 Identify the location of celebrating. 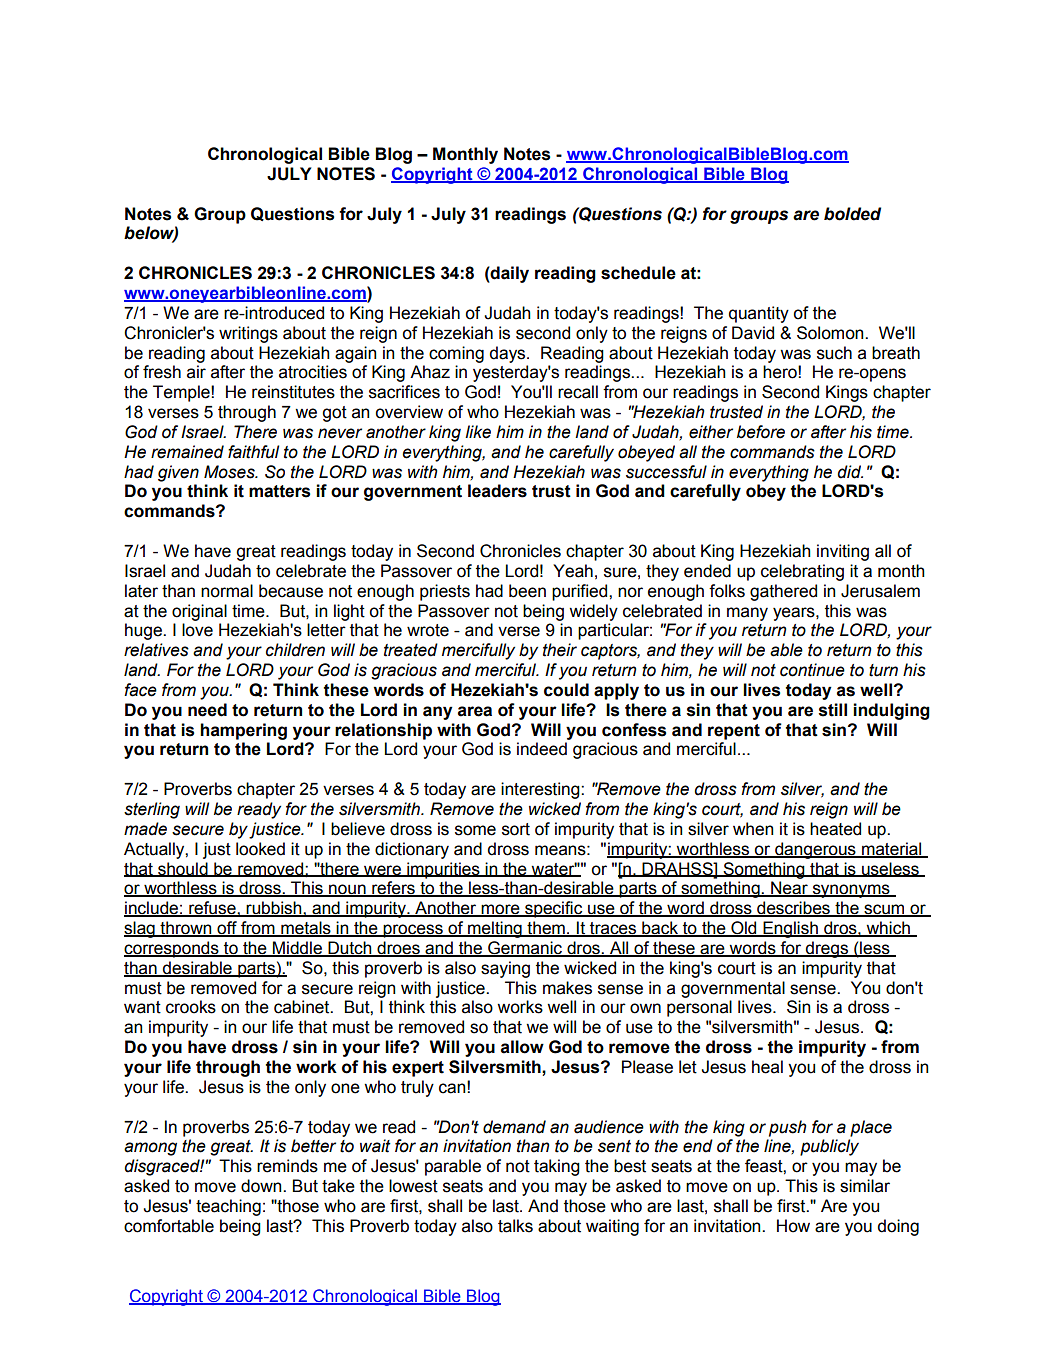
(802, 572).
